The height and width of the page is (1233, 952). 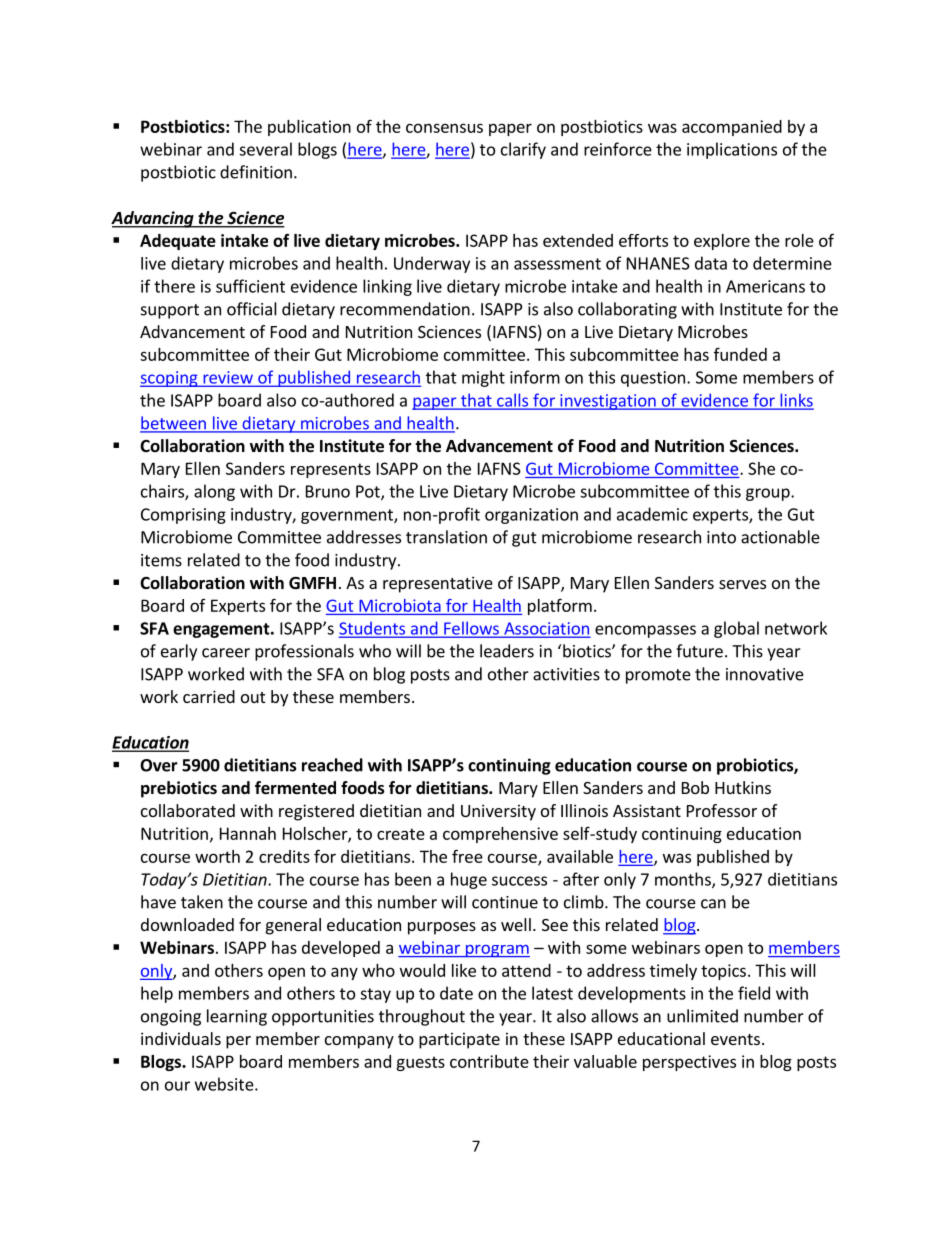 I want to click on Hannah, so click(x=248, y=833).
